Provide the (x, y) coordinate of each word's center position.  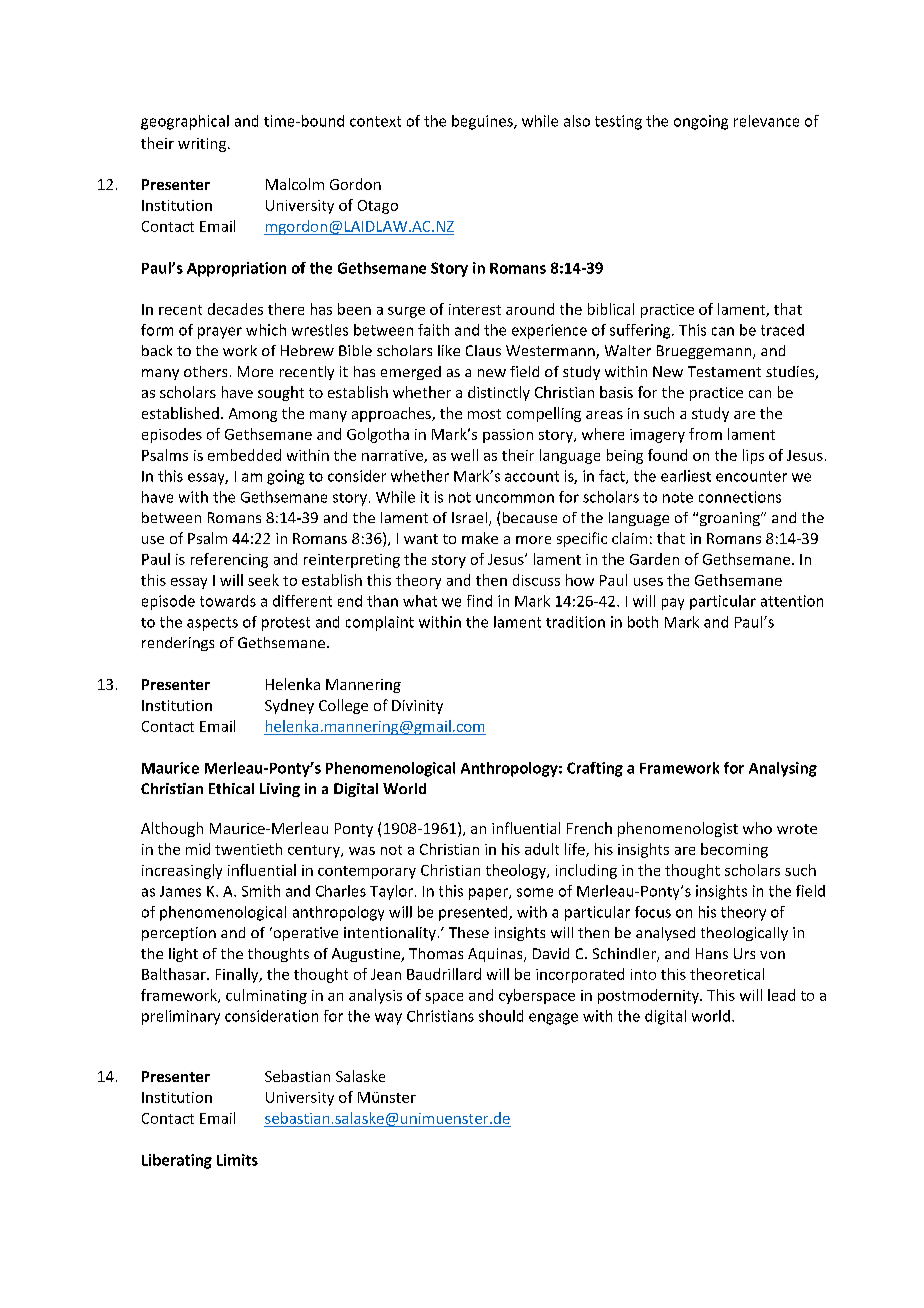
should (501, 1016)
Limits (237, 1160)
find (479, 601)
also (577, 121)
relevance (766, 121)
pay (673, 604)
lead (781, 995)
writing (203, 145)
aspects (212, 624)
